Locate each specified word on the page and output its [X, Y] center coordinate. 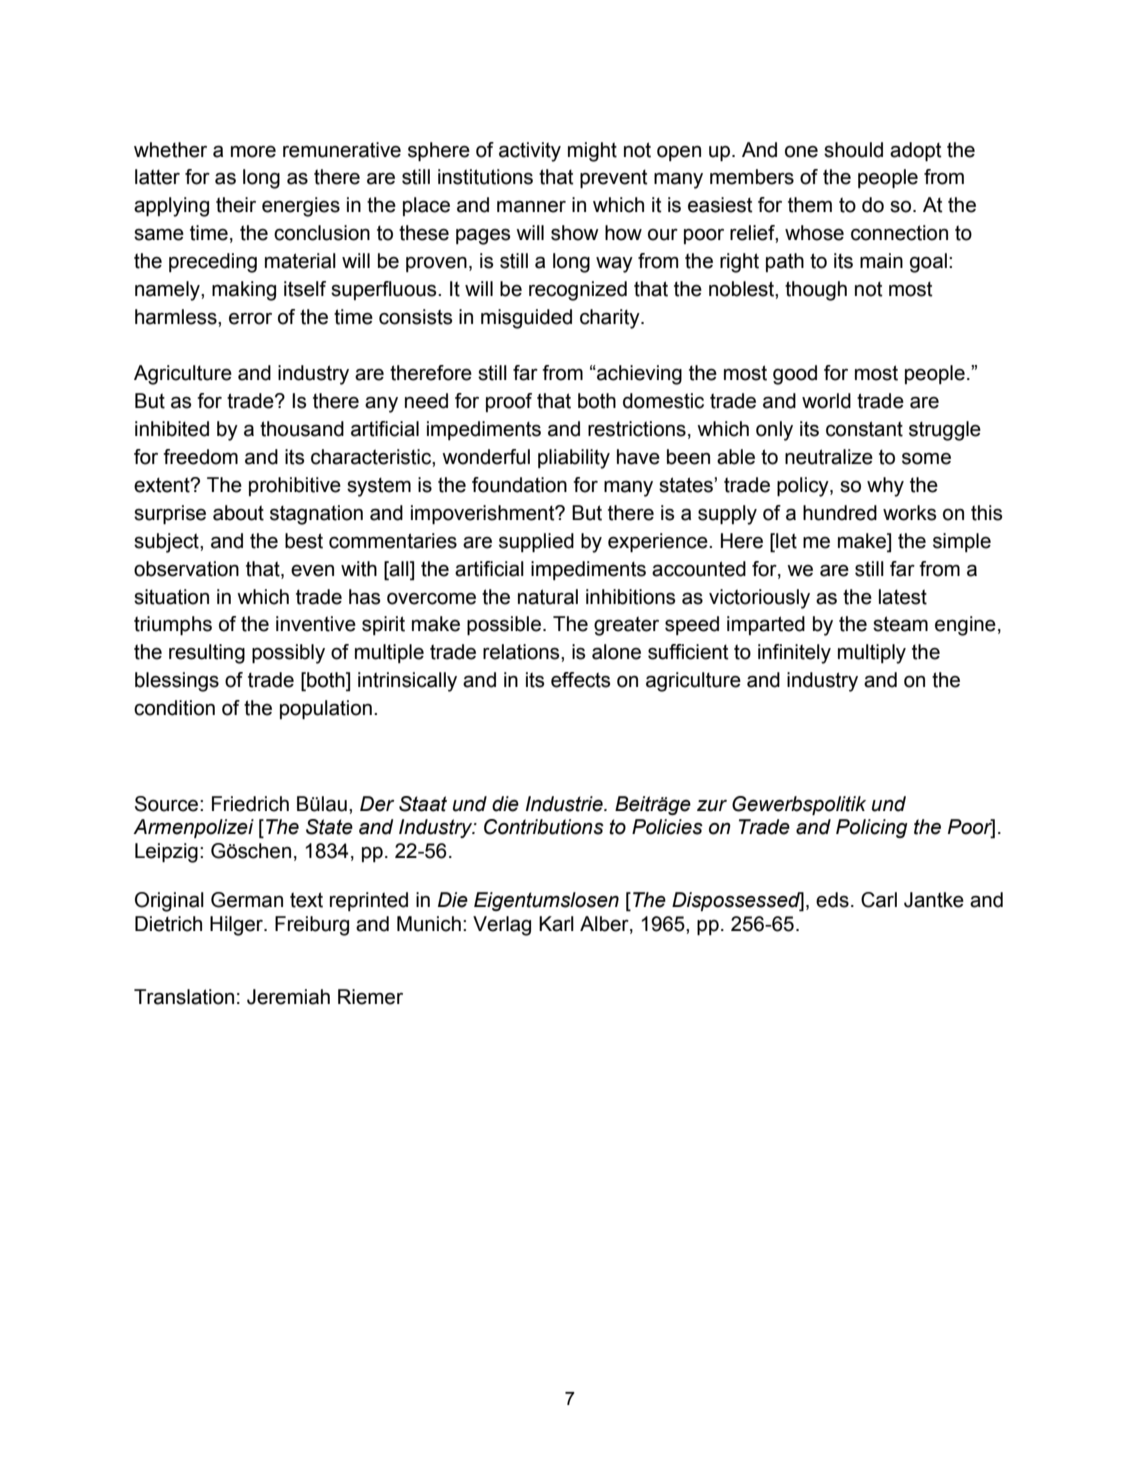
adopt [916, 151]
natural [548, 597]
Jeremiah [288, 997]
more [253, 152]
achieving [638, 375]
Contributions [544, 827]
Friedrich [250, 804]
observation [186, 569]
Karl [556, 924]
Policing [872, 828]
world [826, 401]
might [592, 152]
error [250, 319]
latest [903, 597]
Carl [879, 900]
